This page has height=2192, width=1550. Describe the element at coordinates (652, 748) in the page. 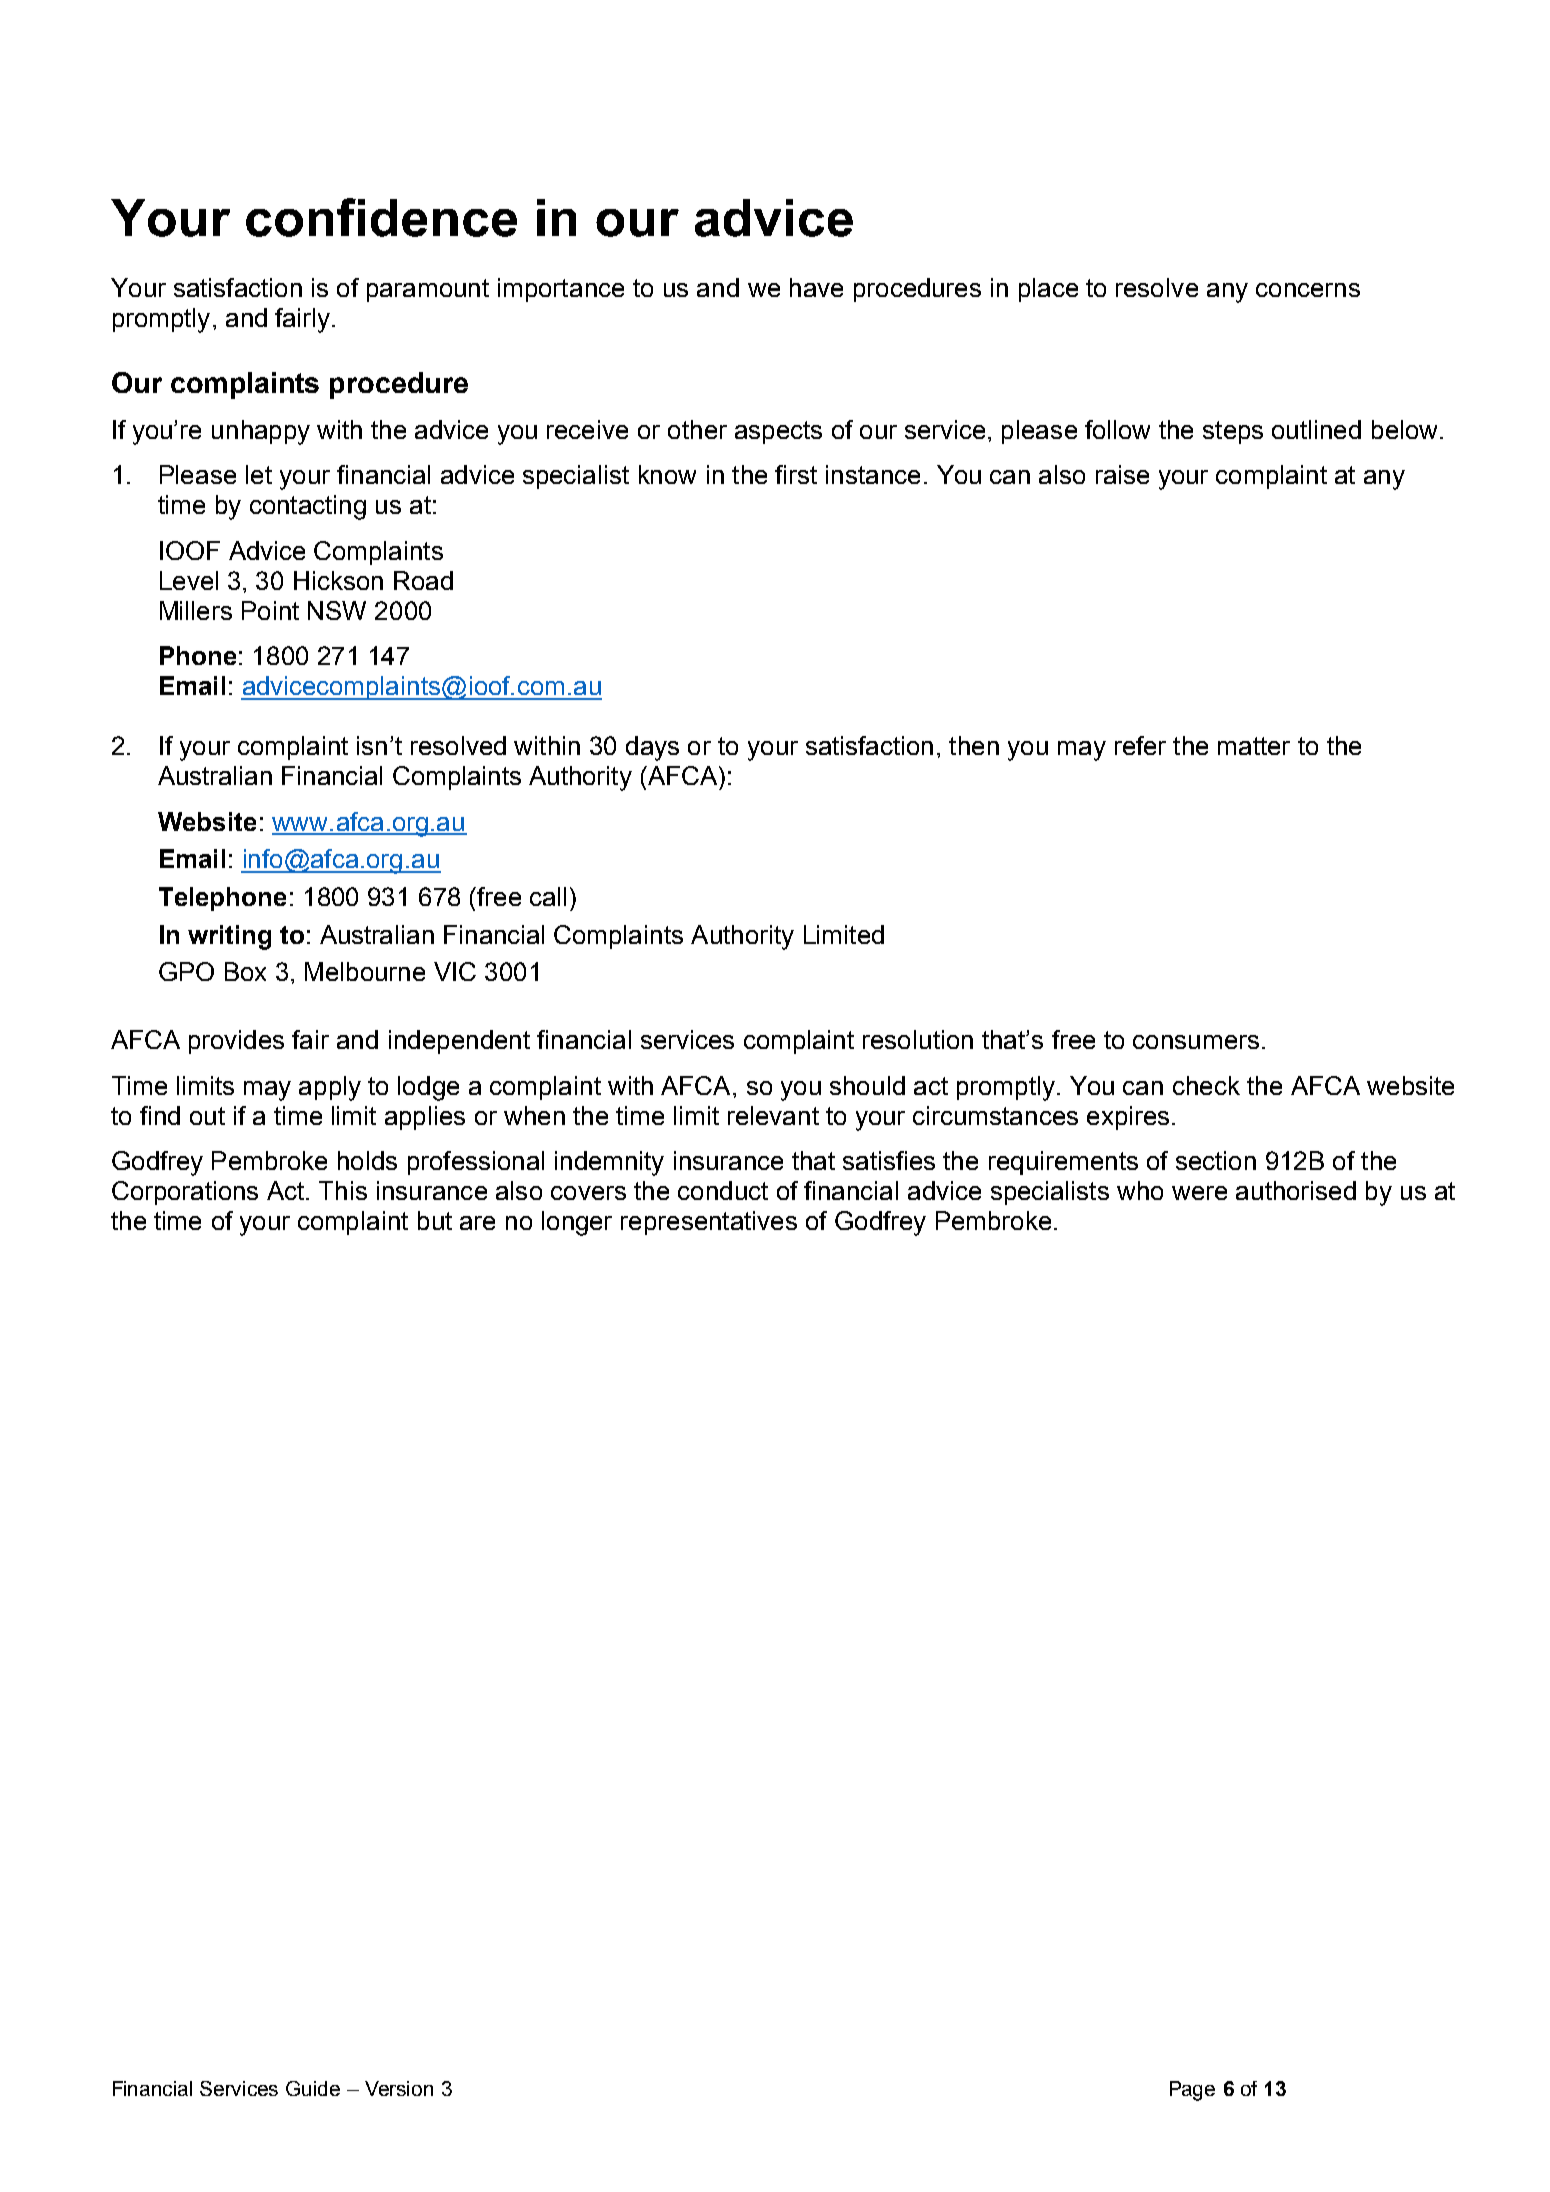

I see `days` at that location.
